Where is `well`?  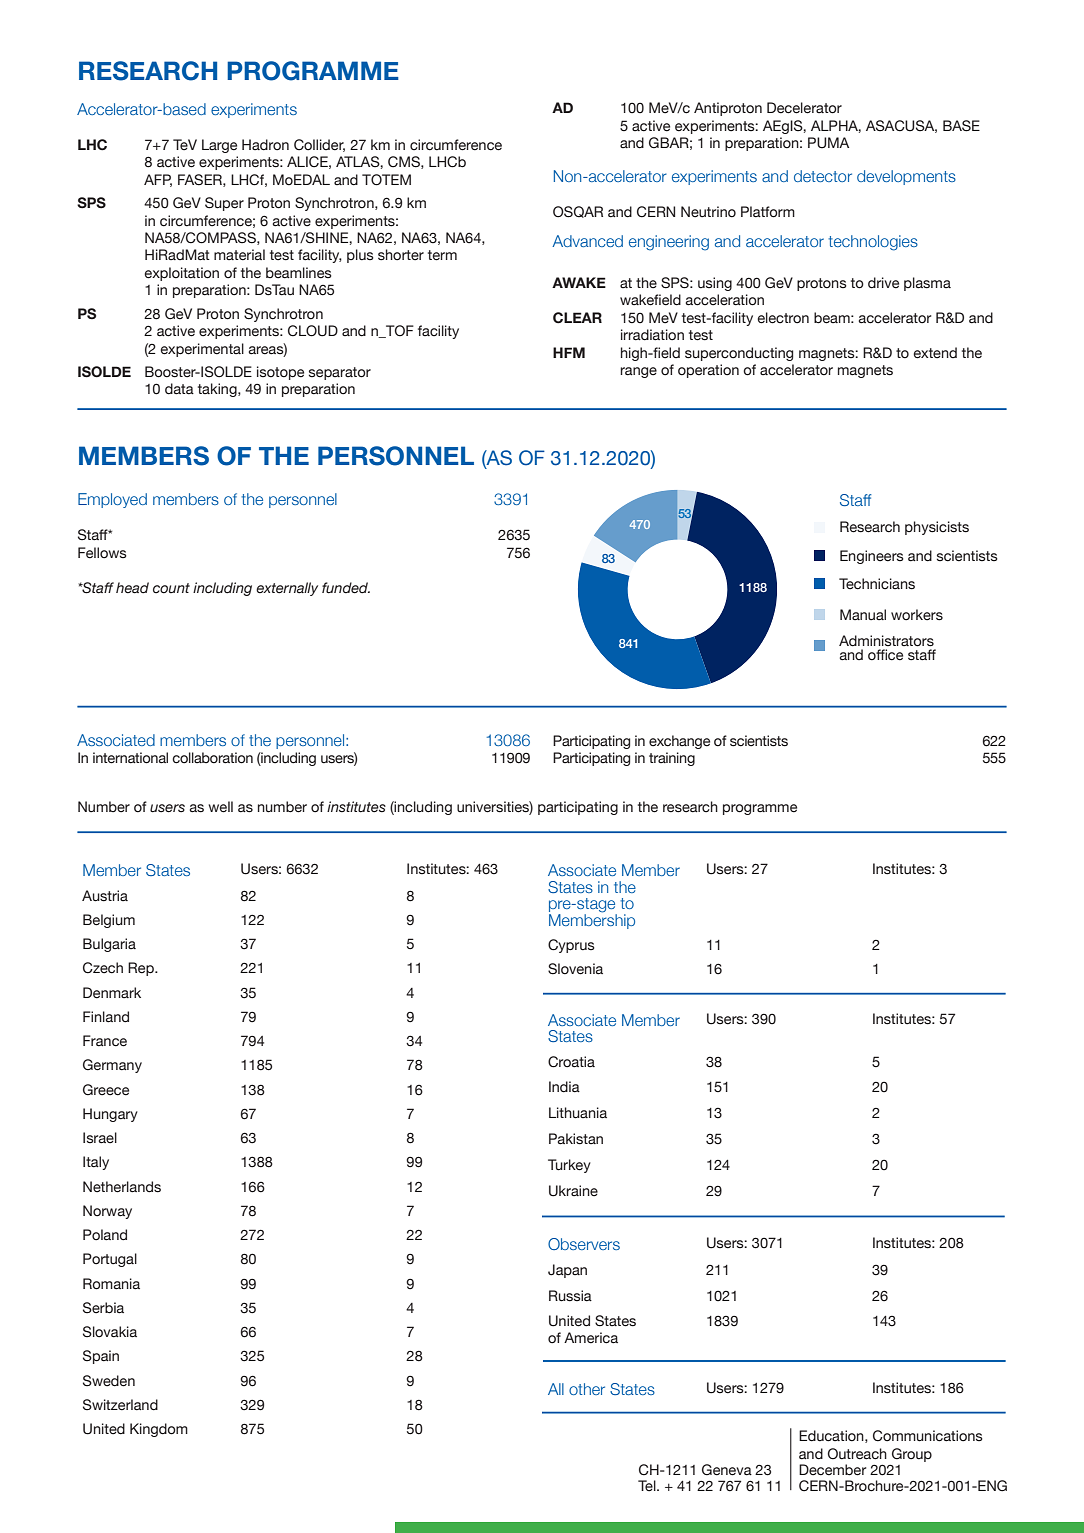 well is located at coordinates (221, 807).
